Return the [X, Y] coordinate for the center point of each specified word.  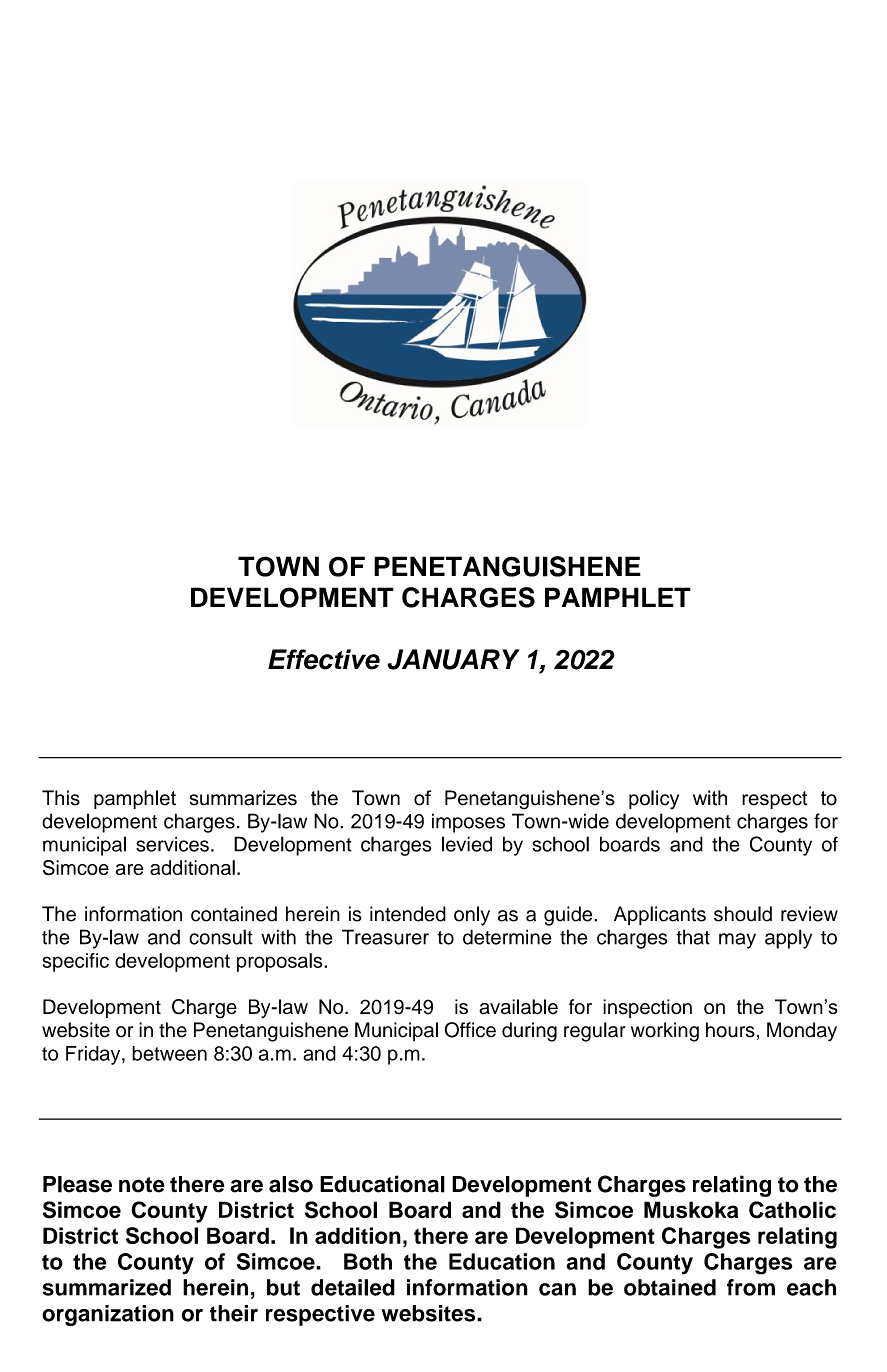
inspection [647, 1008]
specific [76, 962]
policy [654, 800]
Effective [324, 659]
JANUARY [453, 659]
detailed [353, 1287]
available [518, 1007]
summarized [106, 1287]
